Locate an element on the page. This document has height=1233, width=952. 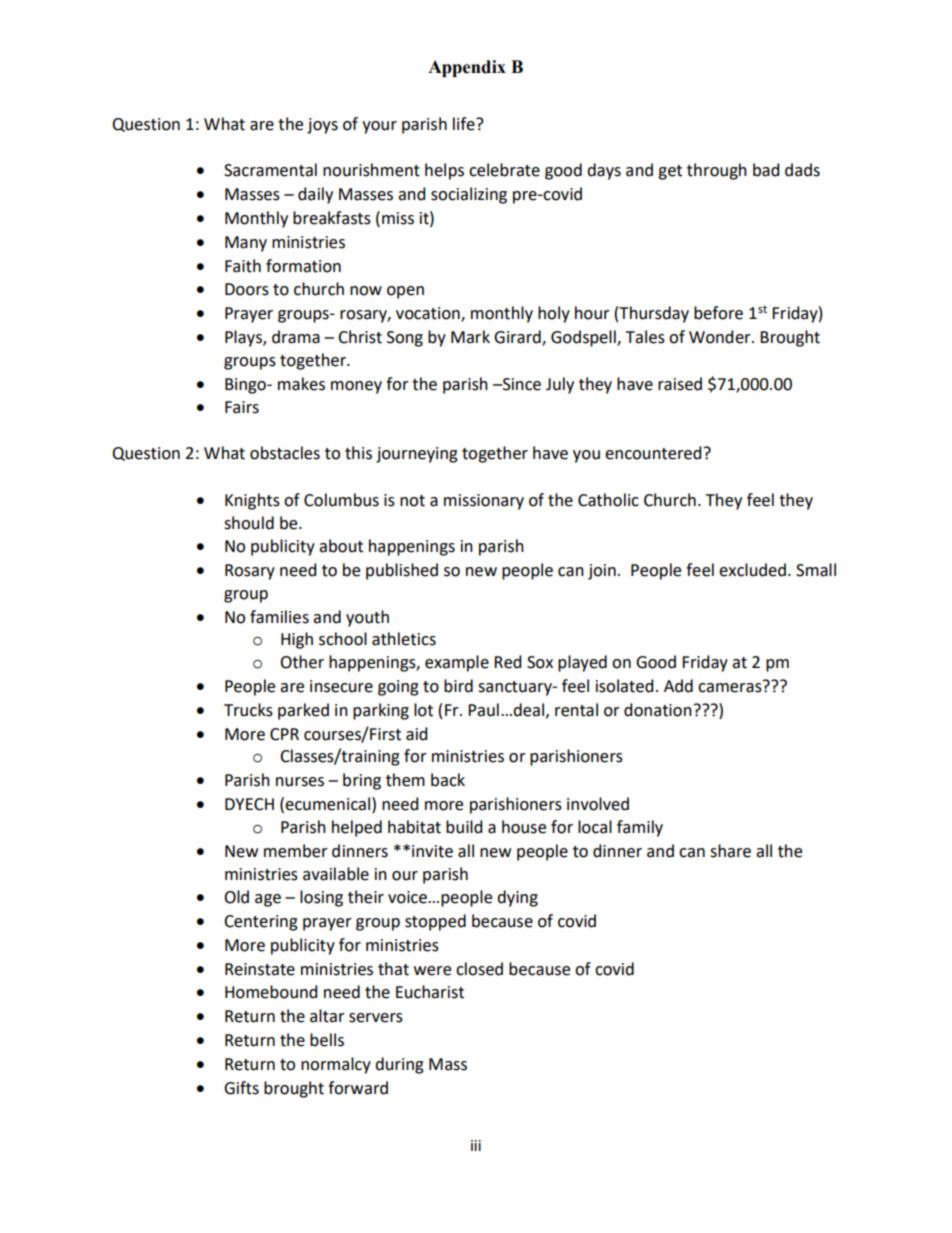
forward is located at coordinates (358, 1088).
